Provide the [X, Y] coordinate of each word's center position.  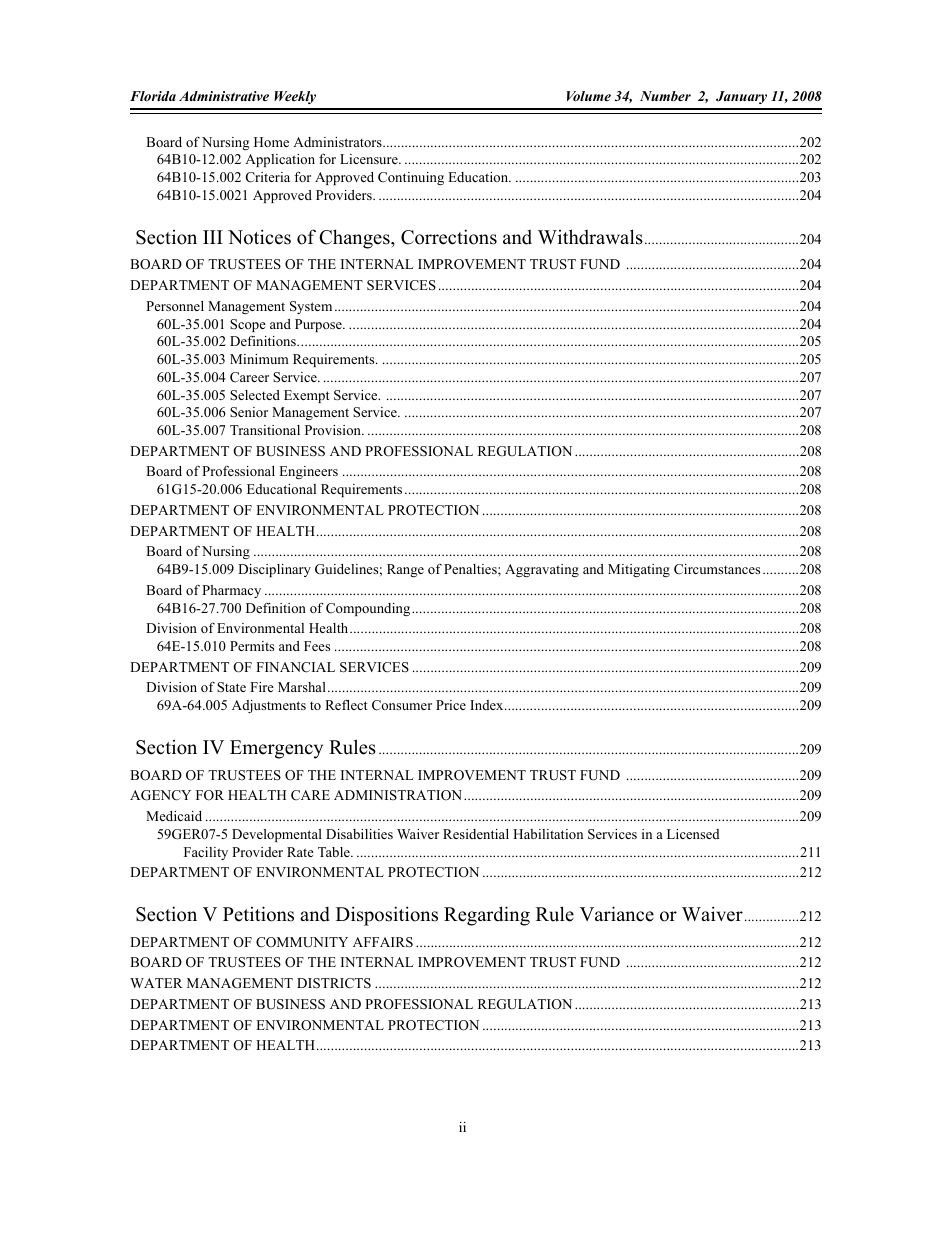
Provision [334, 430]
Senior [249, 412]
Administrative [224, 96]
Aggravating [542, 570]
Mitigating [639, 570]
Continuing [411, 178]
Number [665, 96]
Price [451, 705]
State [231, 687]
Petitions [258, 914]
